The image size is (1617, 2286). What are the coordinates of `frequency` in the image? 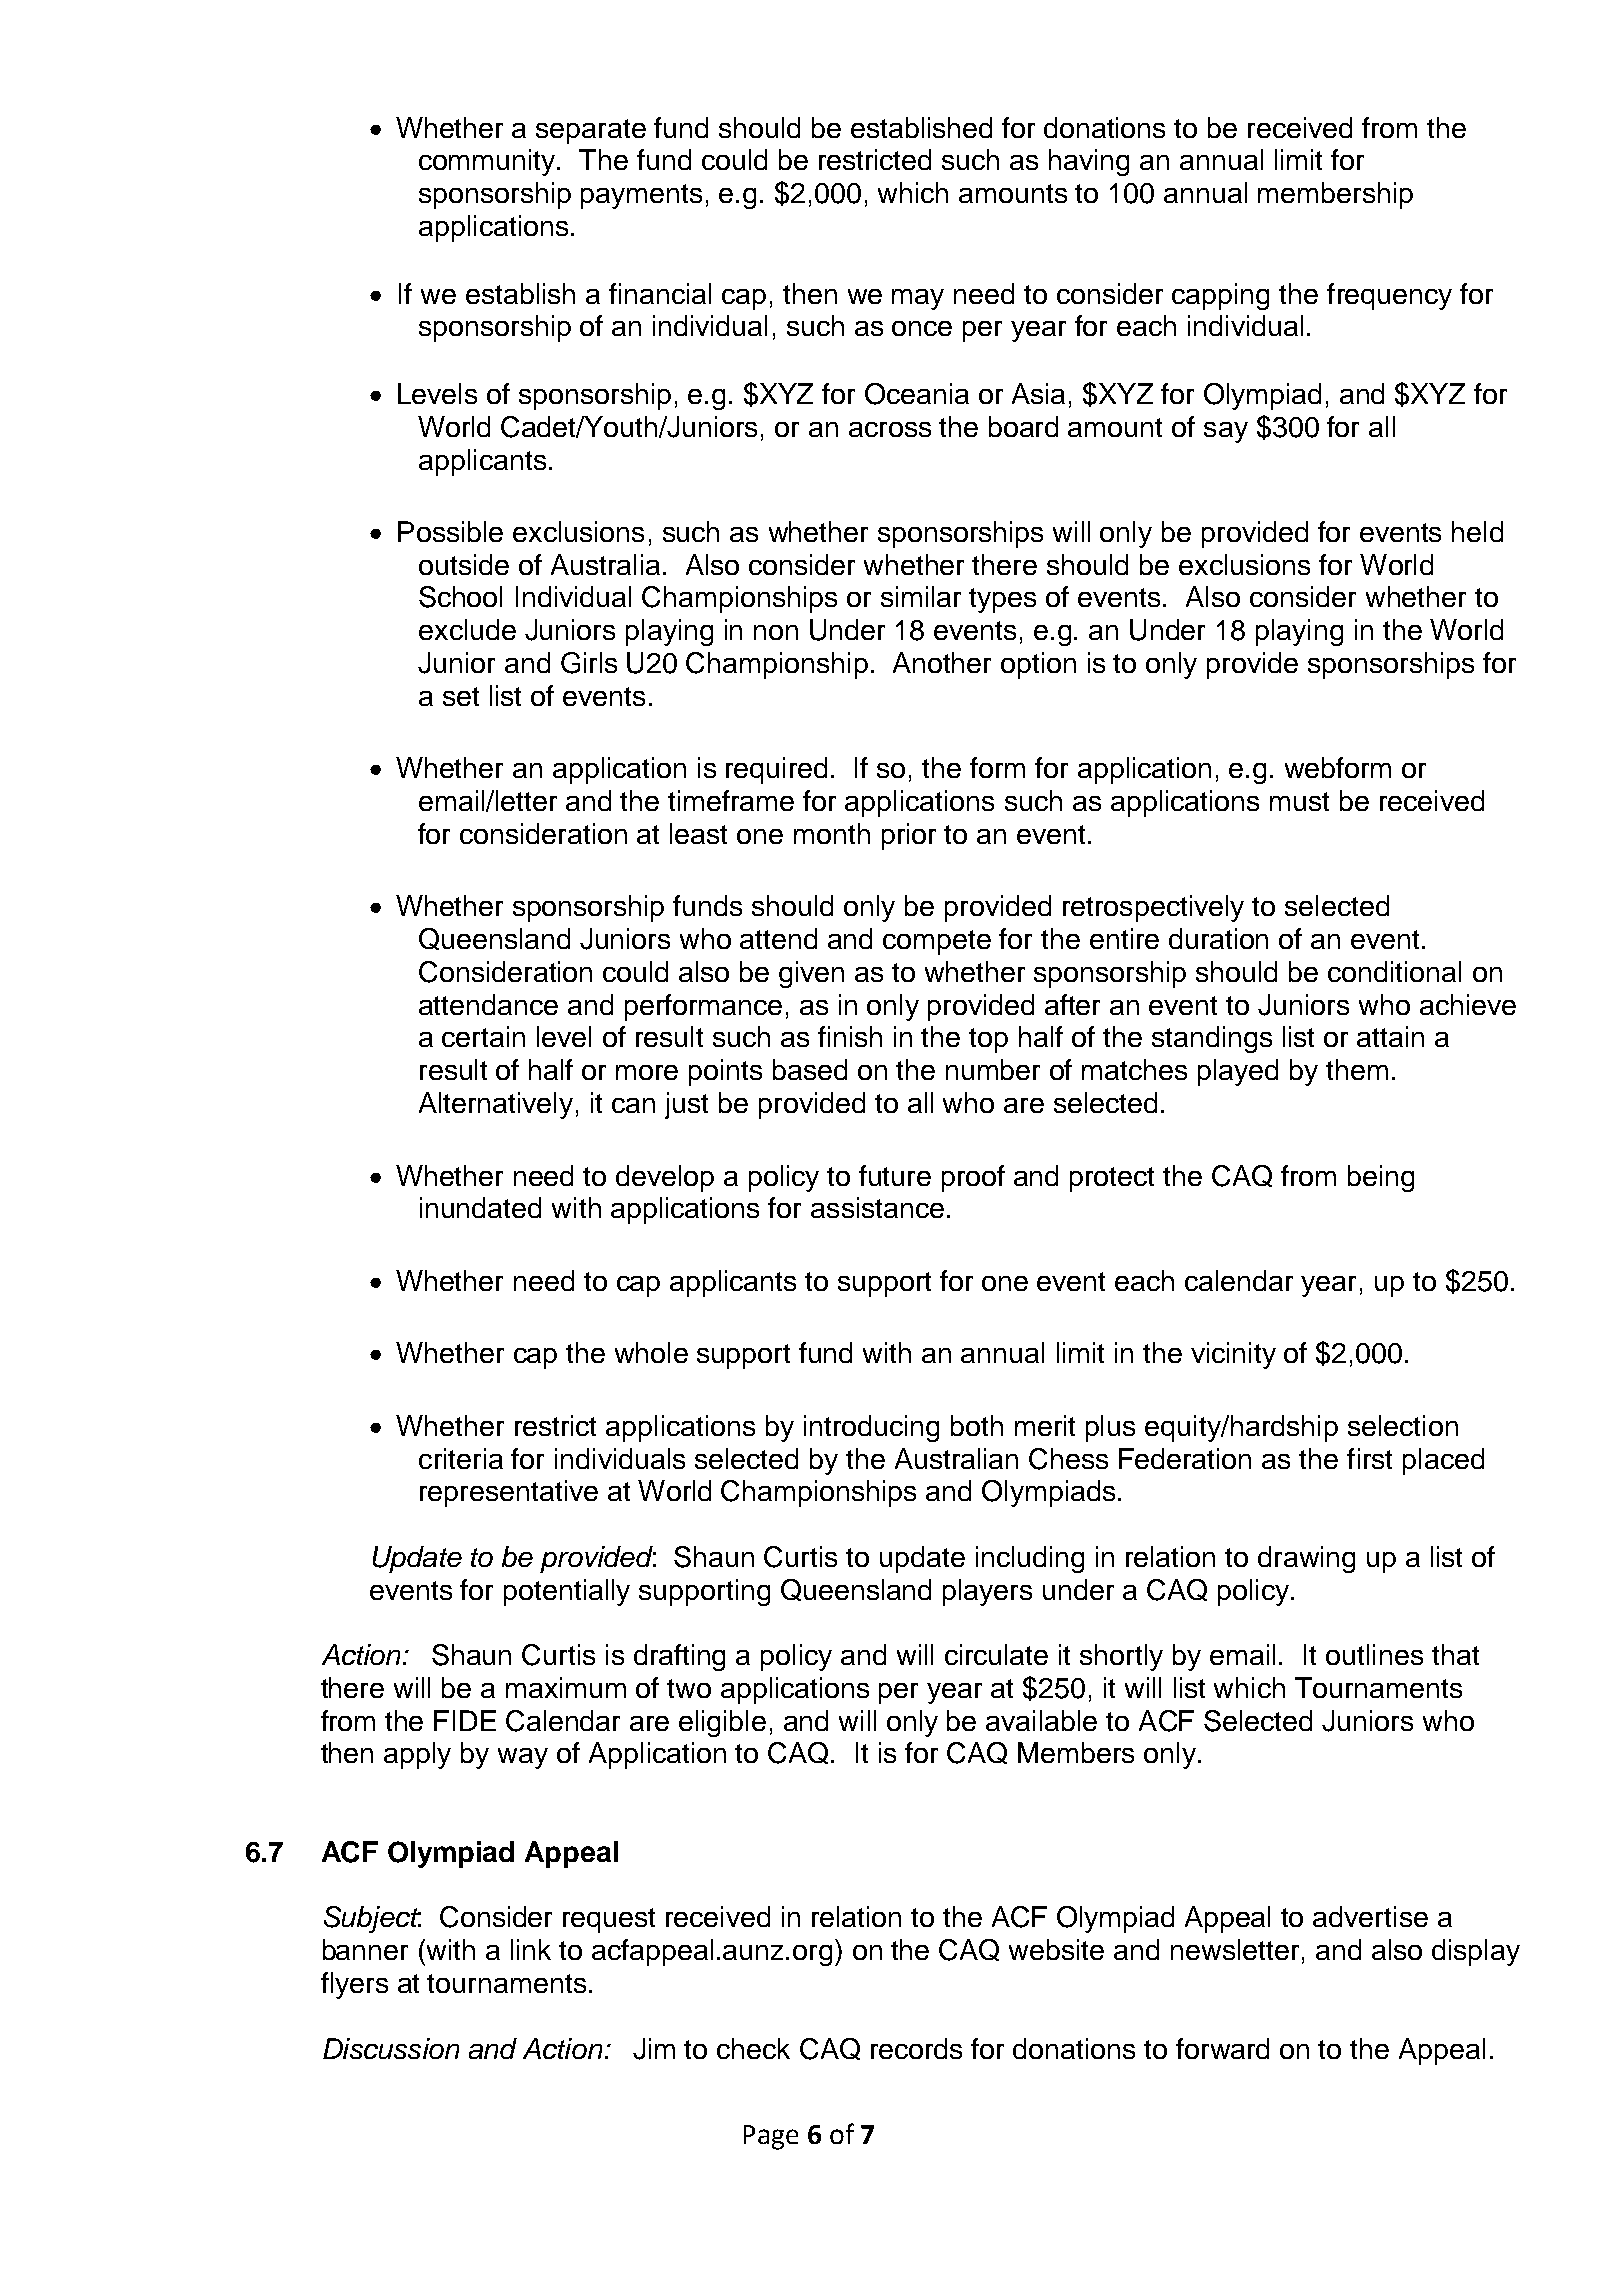 It's located at (1389, 296).
